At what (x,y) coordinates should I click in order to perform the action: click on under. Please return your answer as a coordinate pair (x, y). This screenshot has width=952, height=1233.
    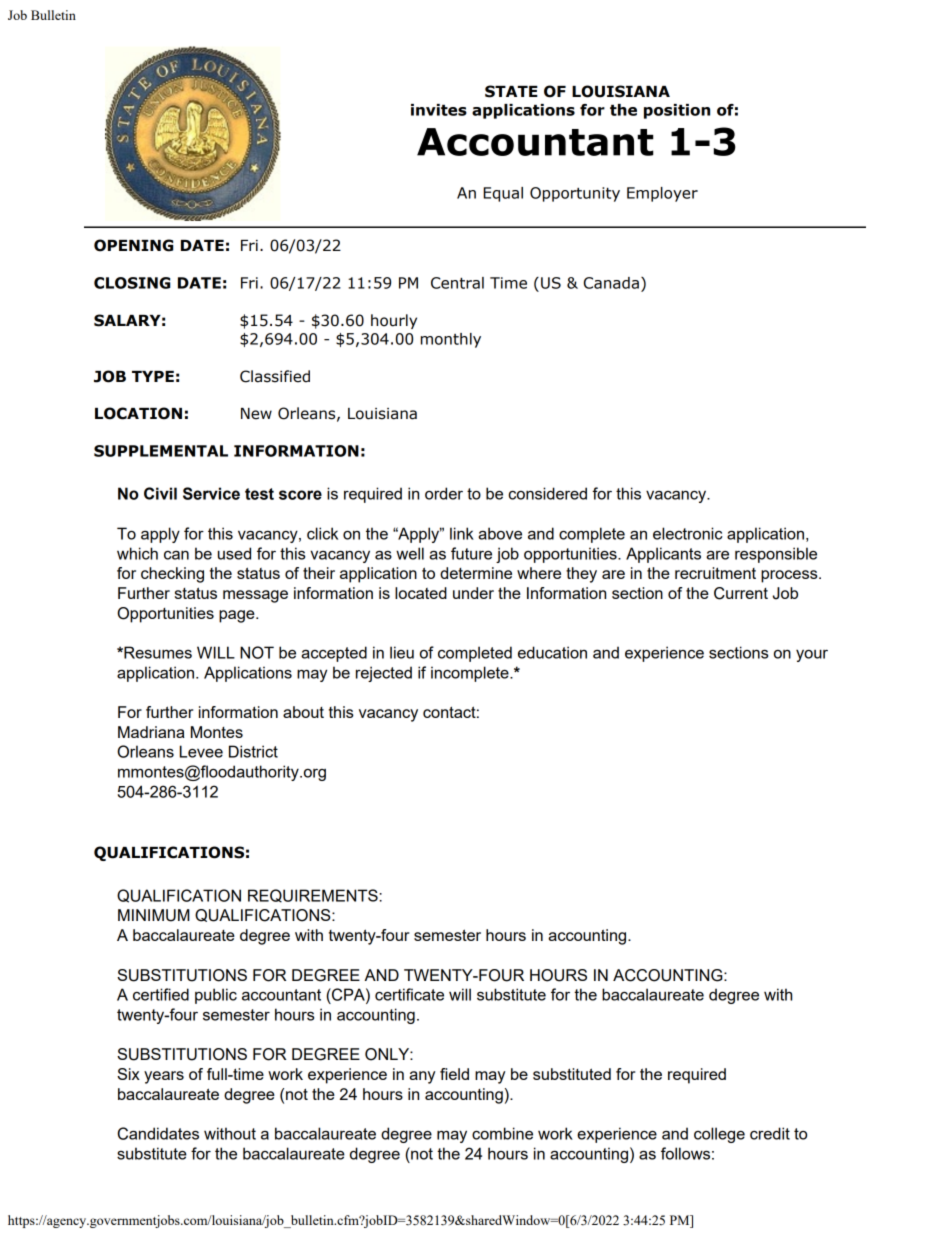
    Looking at the image, I should click on (473, 593).
